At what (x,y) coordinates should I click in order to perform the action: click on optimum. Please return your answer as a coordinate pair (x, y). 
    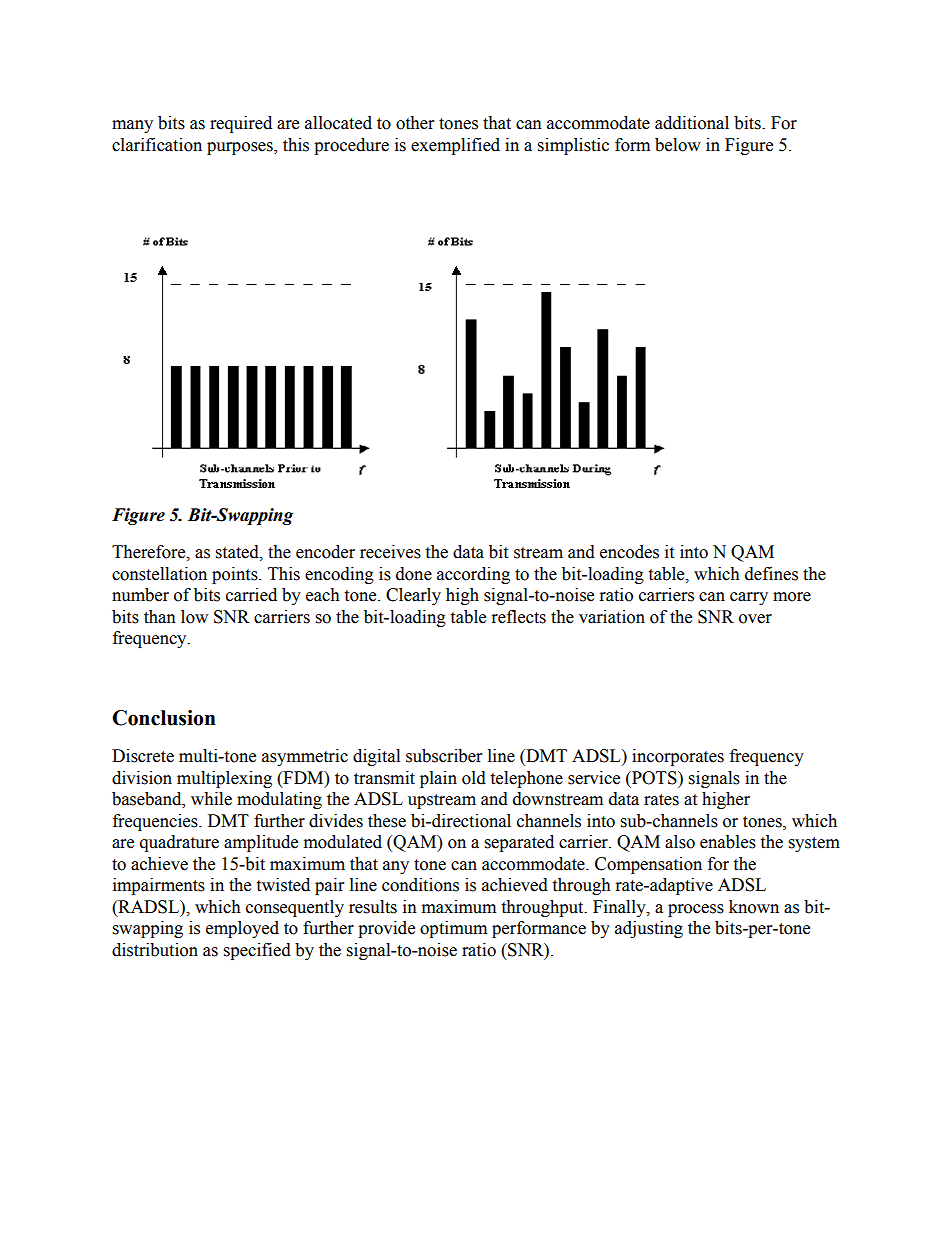
    Looking at the image, I should click on (453, 929).
